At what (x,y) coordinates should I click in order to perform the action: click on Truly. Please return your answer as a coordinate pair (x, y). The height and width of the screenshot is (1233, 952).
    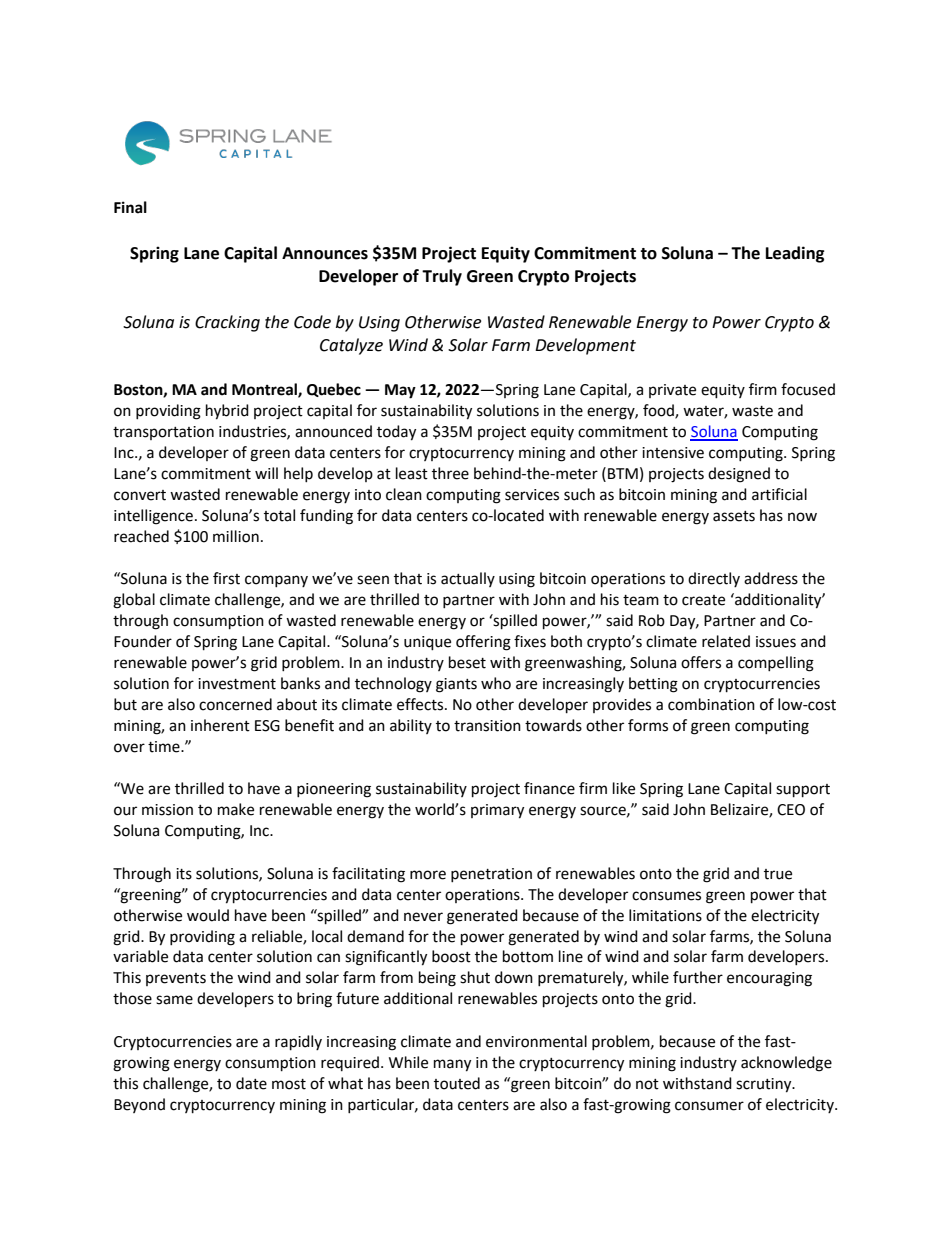
    Looking at the image, I should click on (442, 277).
